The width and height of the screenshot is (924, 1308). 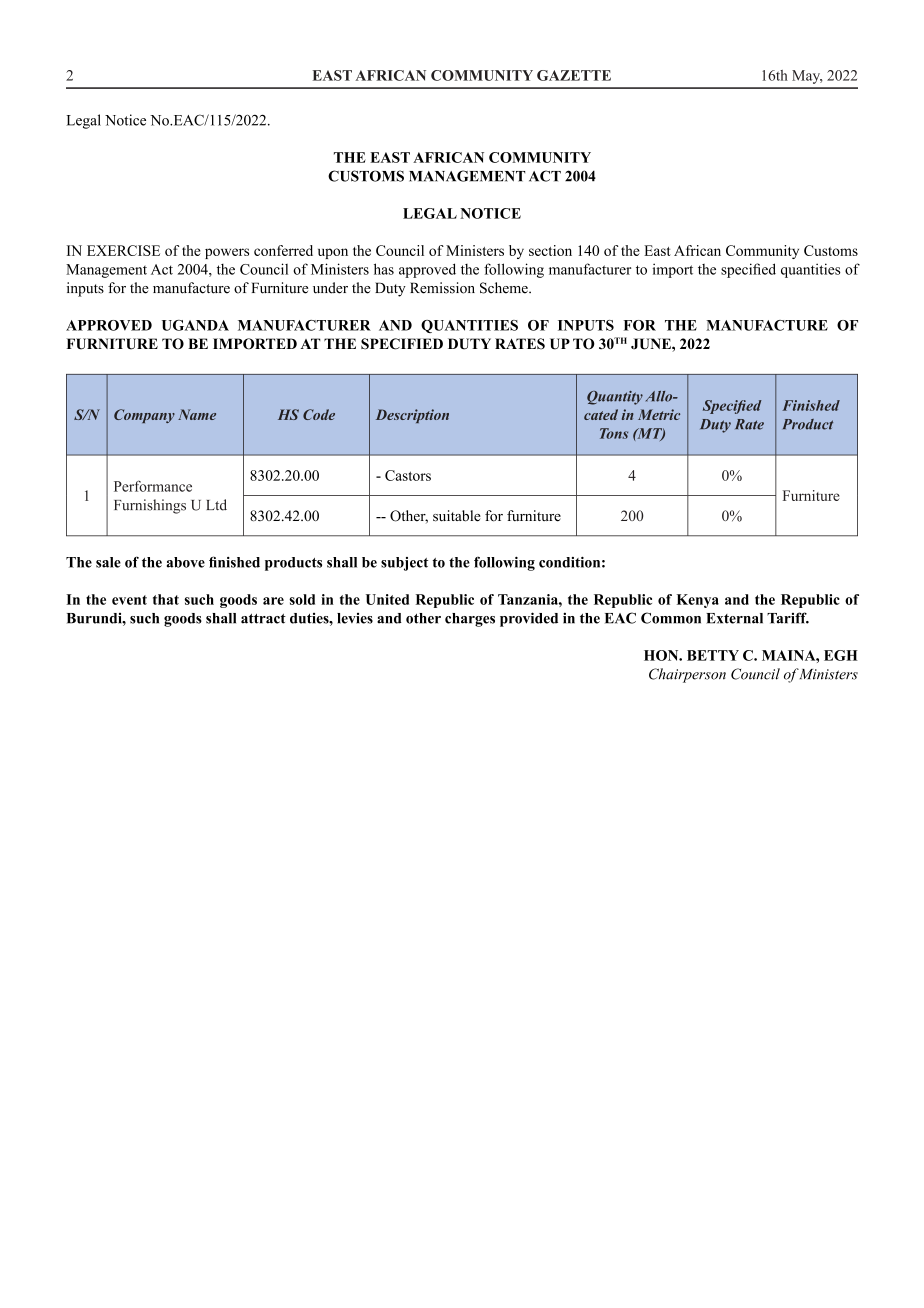 What do you see at coordinates (153, 486) in the screenshot?
I see `Performance` at bounding box center [153, 486].
